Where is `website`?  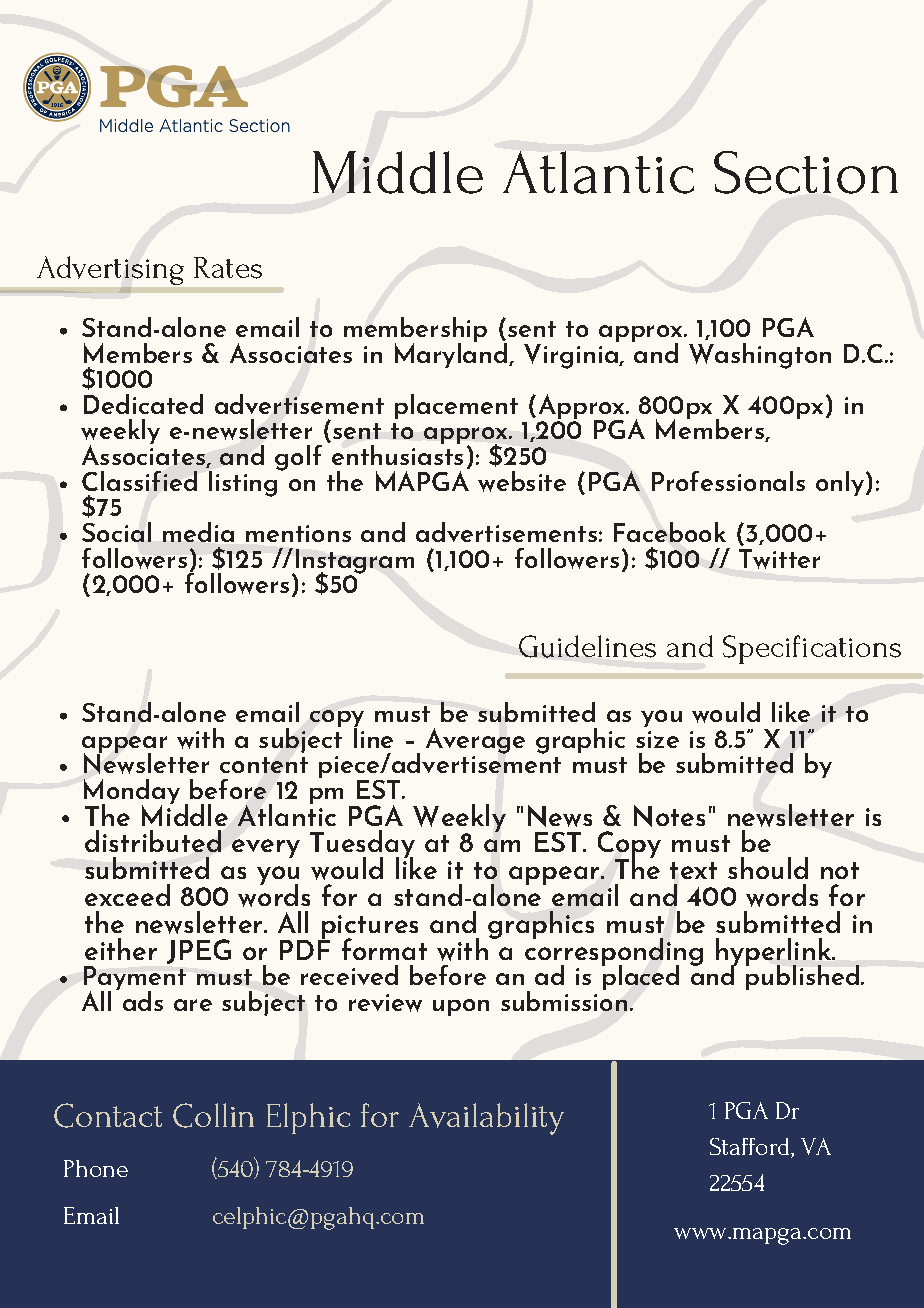 website is located at coordinates (522, 481).
